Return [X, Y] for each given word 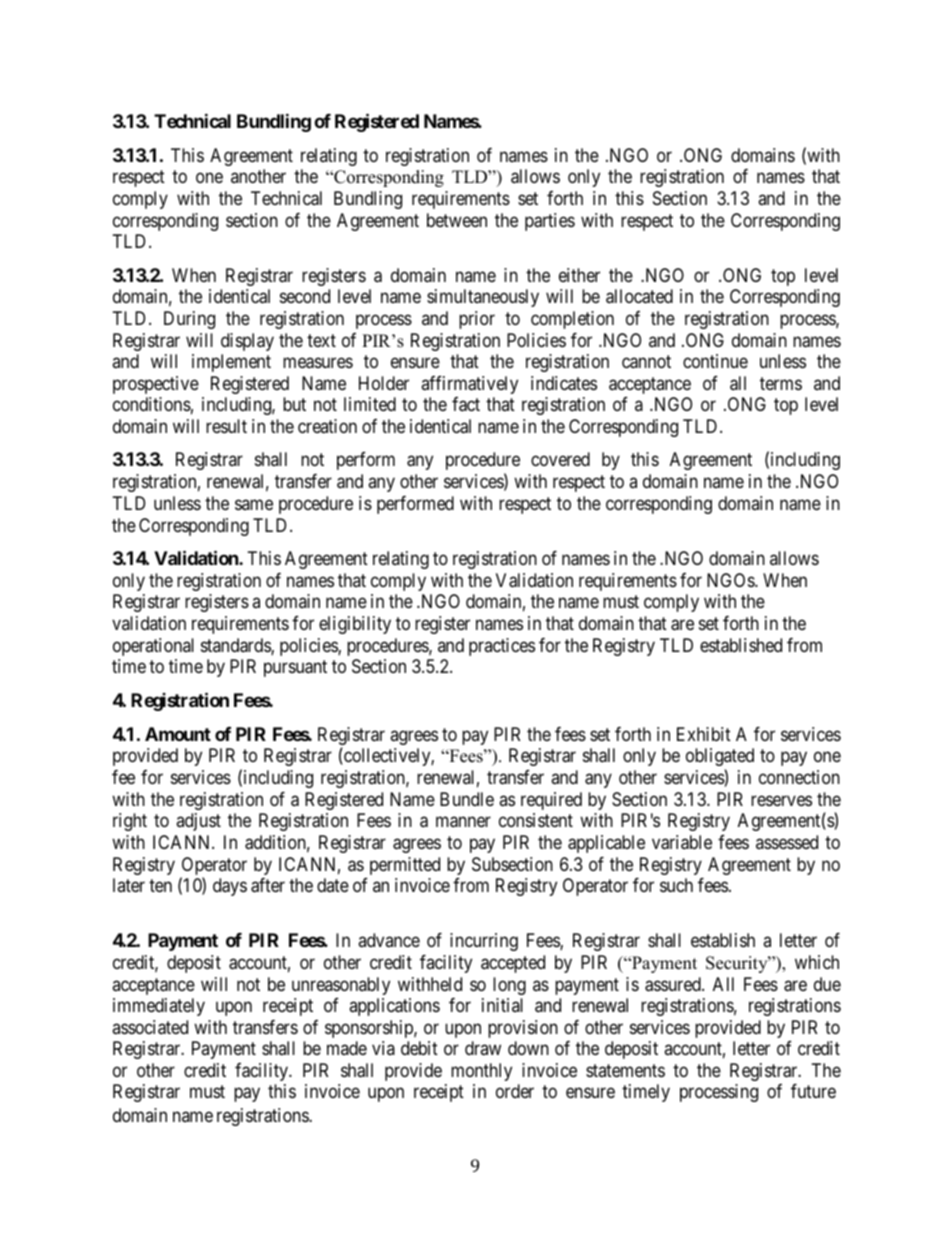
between [457, 220]
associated [150, 1027]
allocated [639, 296]
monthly [481, 1072]
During [189, 320]
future [813, 1091]
